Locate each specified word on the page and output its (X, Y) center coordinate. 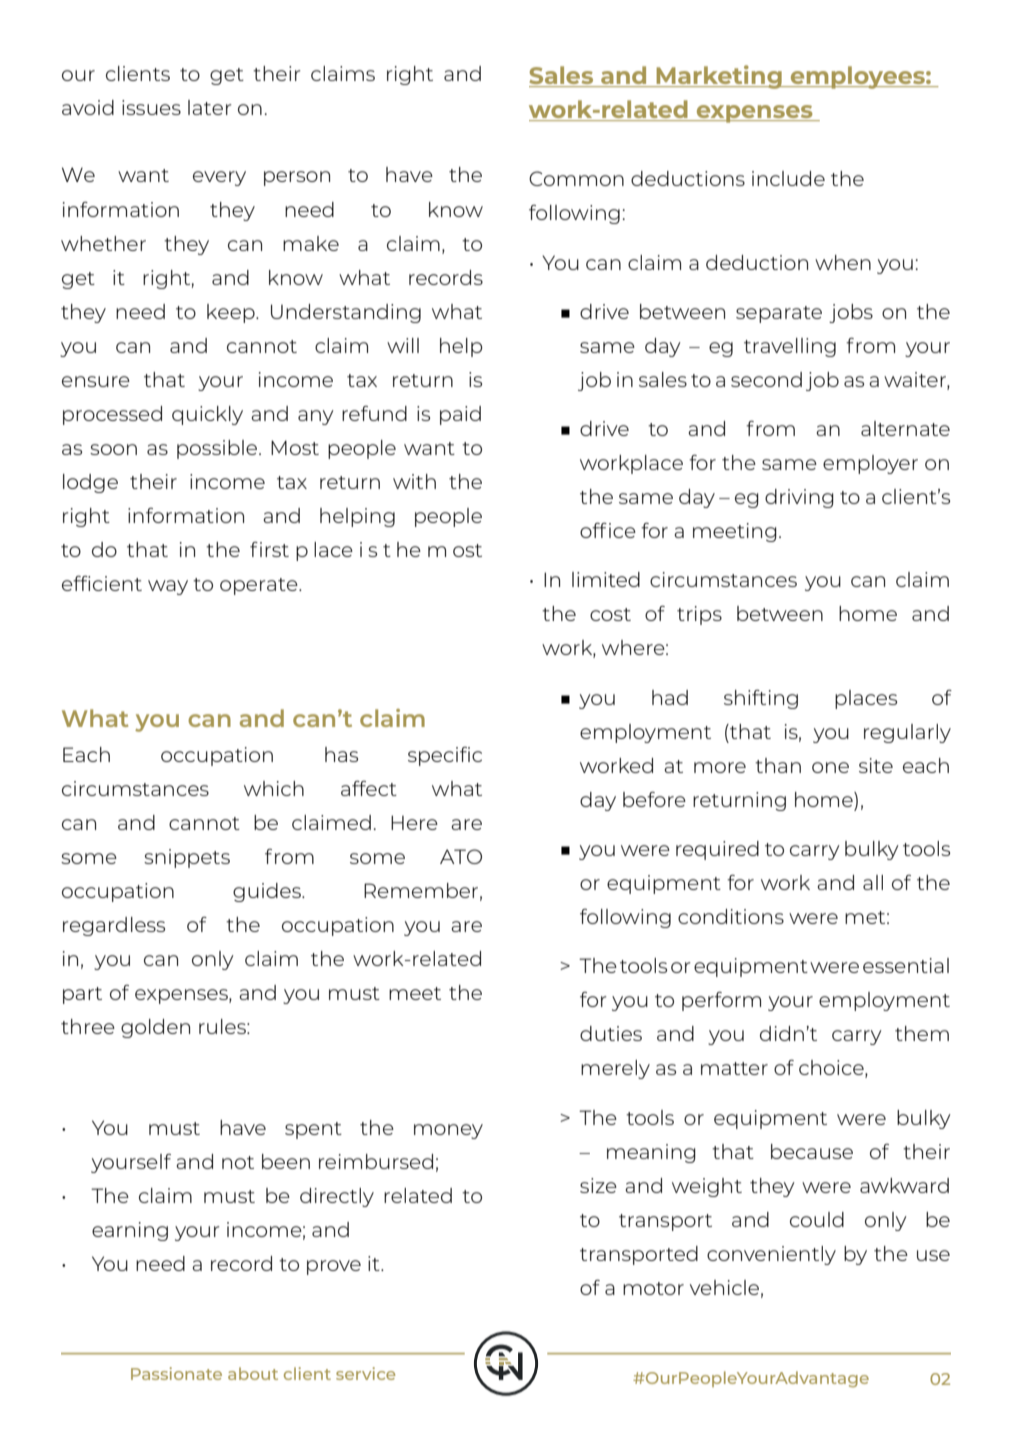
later (210, 107)
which (274, 788)
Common (576, 178)
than (778, 765)
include (788, 178)
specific (445, 756)
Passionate (176, 1373)
